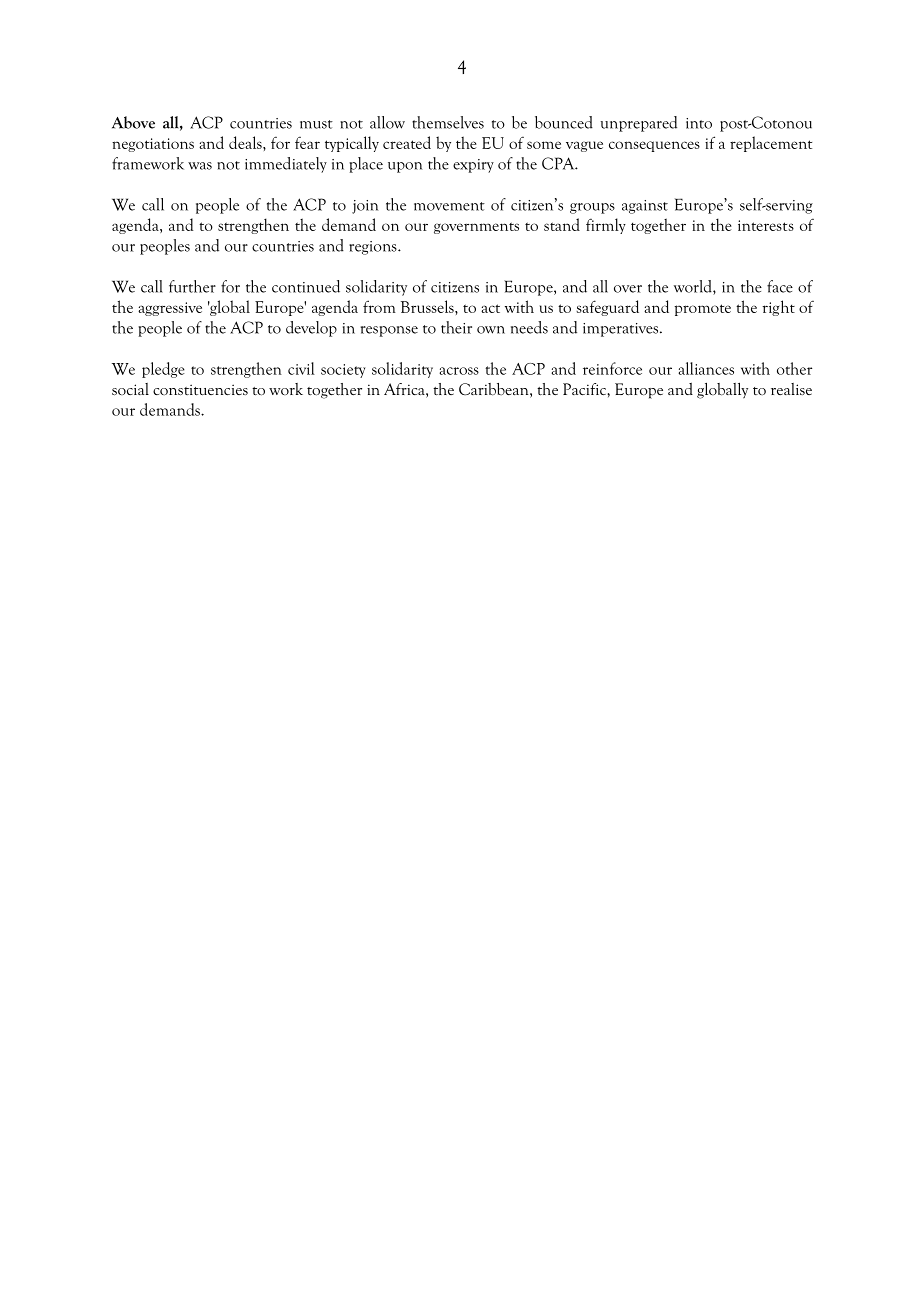 The width and height of the screenshot is (924, 1308). Describe the element at coordinates (192, 286) in the screenshot. I see `further` at that location.
